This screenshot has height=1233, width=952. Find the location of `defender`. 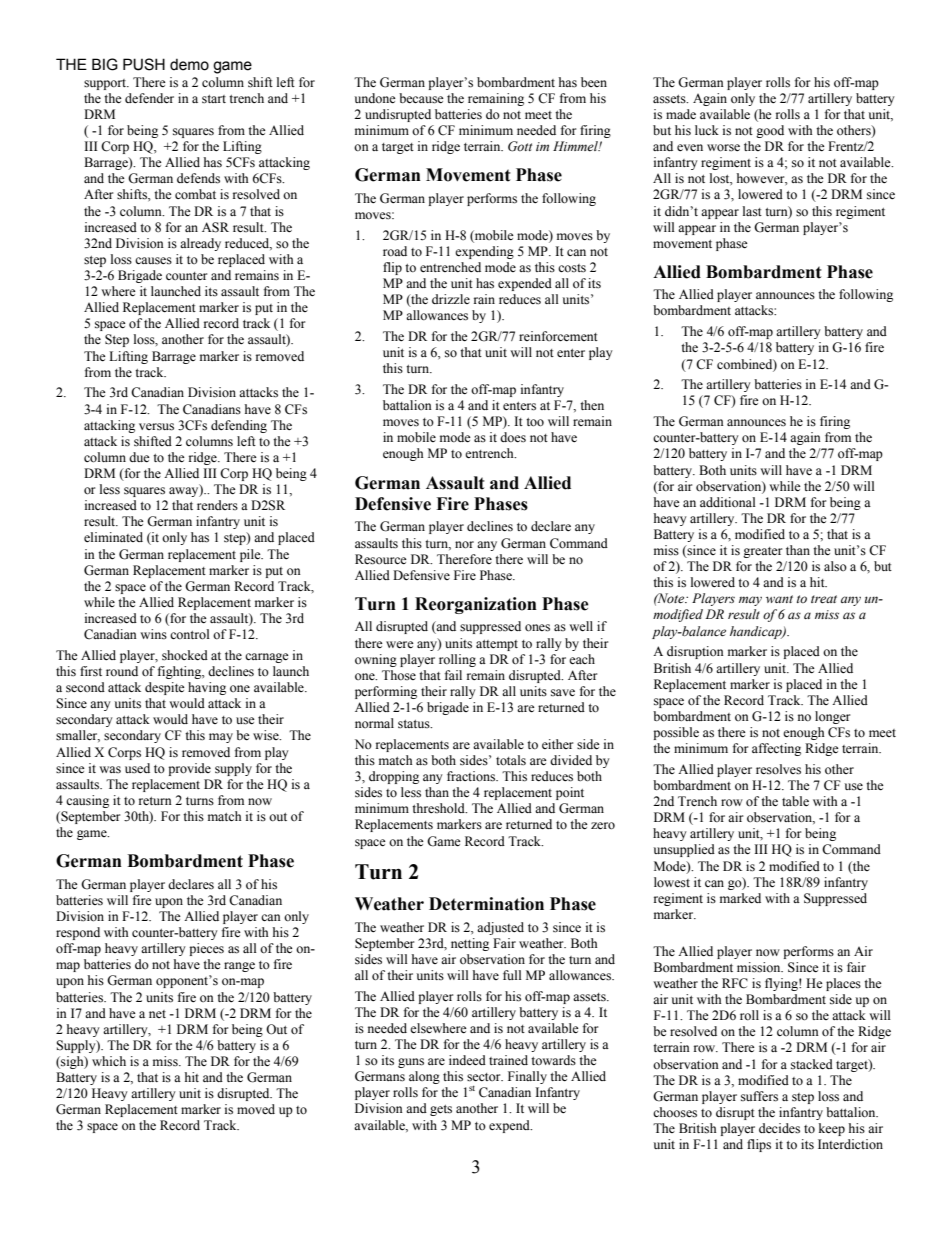

defender is located at coordinates (149, 98).
